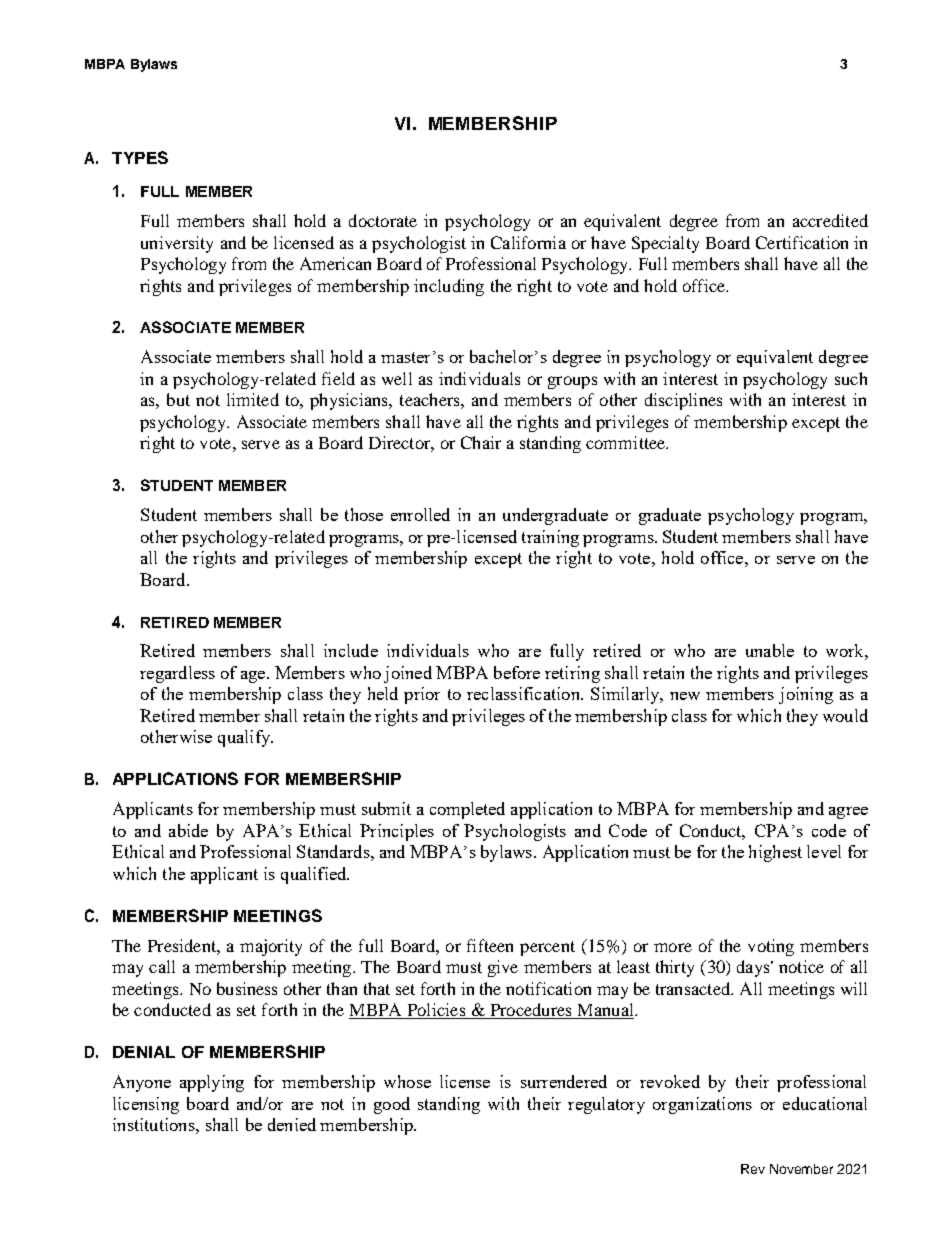 The image size is (952, 1233). Describe the element at coordinates (528, 242) in the screenshot. I see `California` at that location.
